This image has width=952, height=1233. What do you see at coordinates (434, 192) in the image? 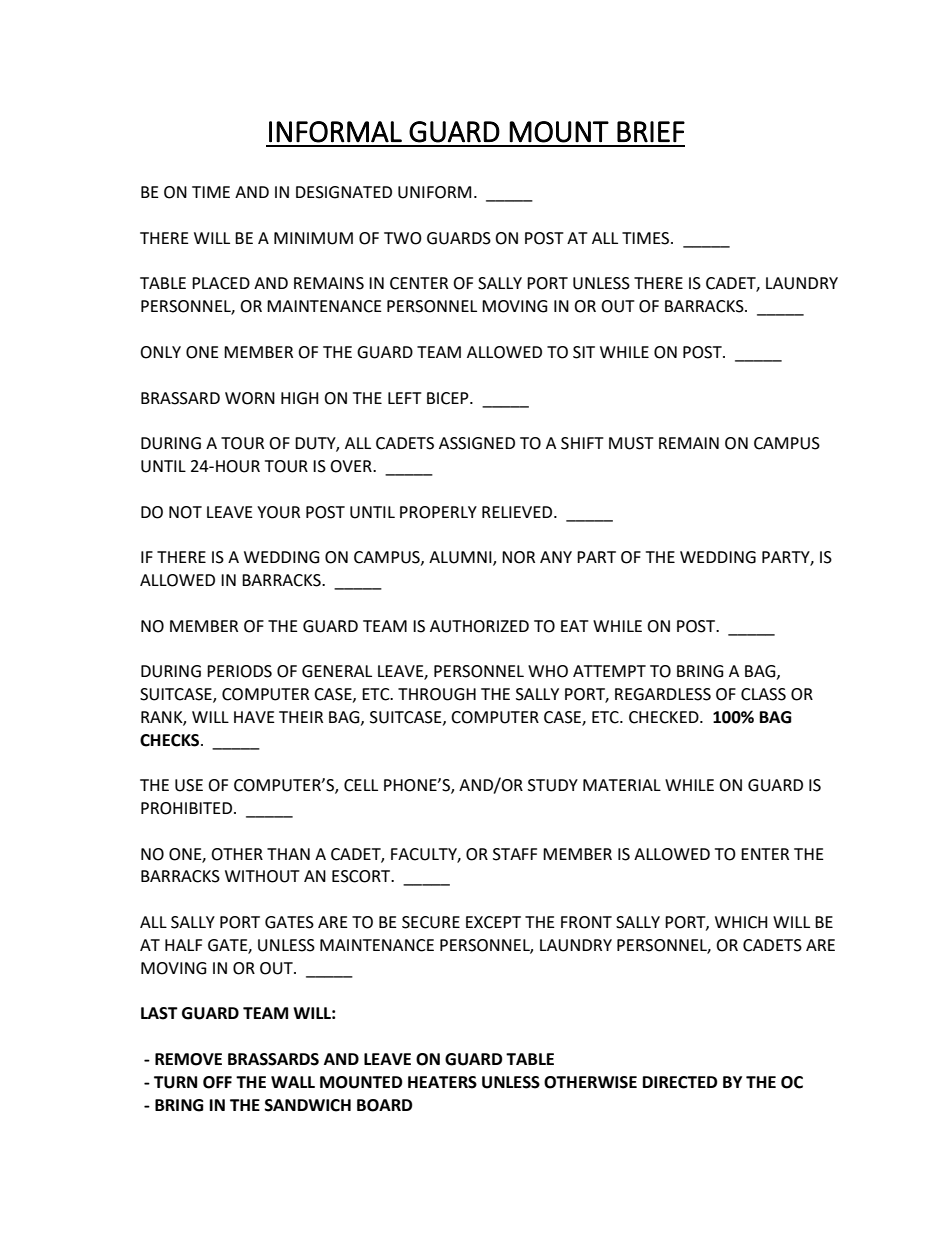
I see `UNIFORM` at bounding box center [434, 192].
